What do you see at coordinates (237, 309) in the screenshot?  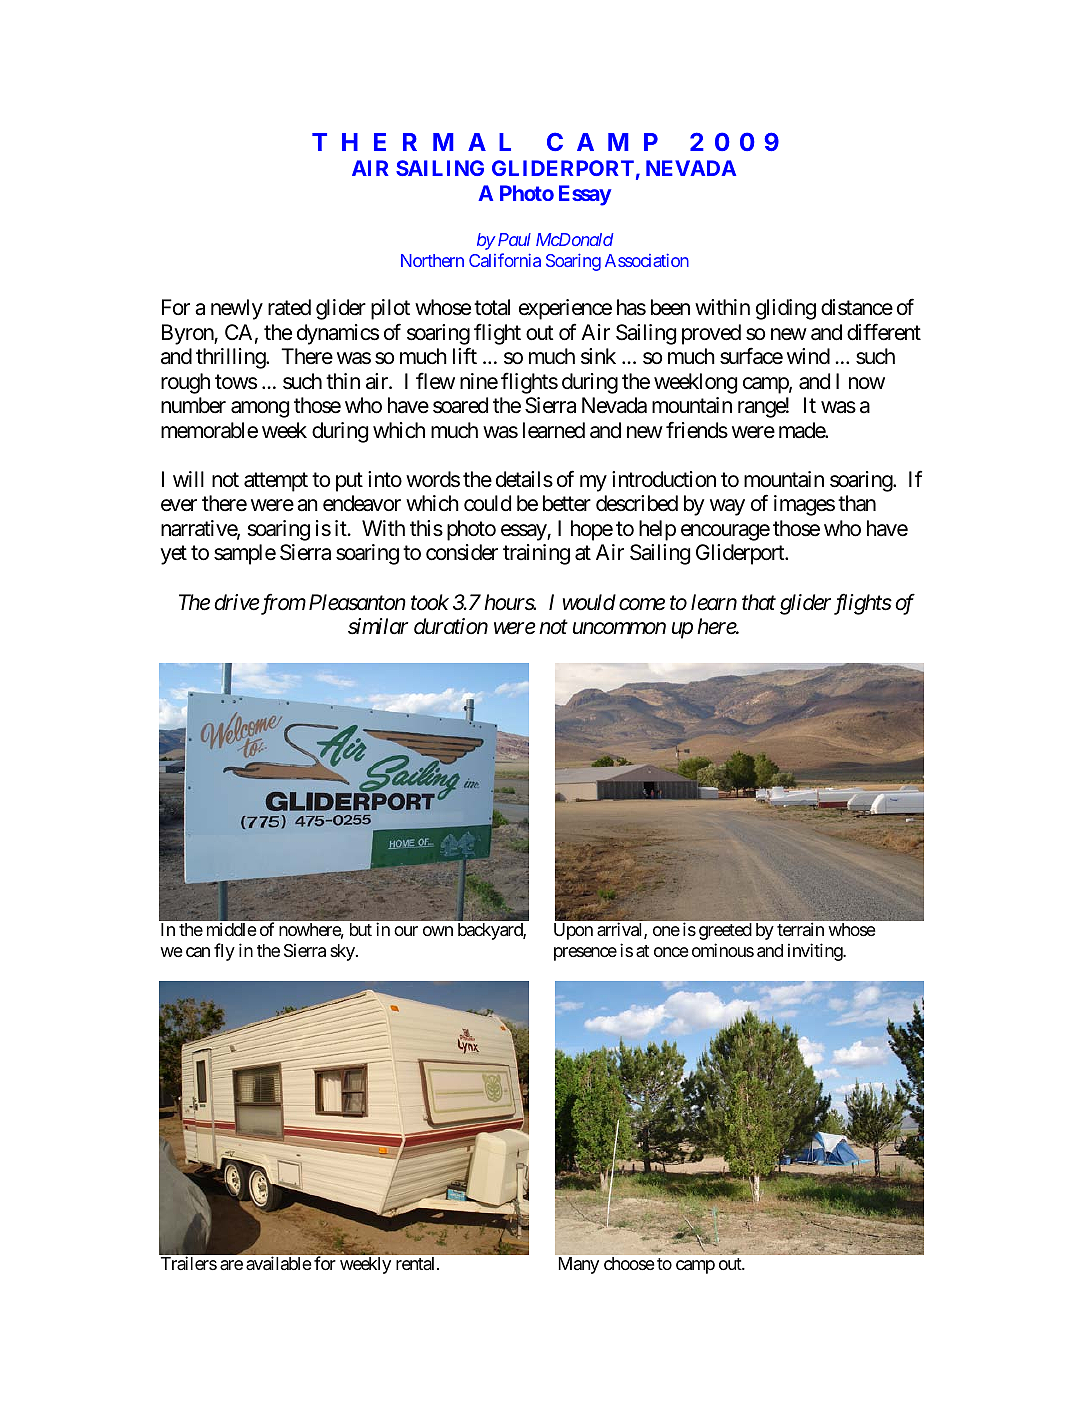 I see `newly` at bounding box center [237, 309].
